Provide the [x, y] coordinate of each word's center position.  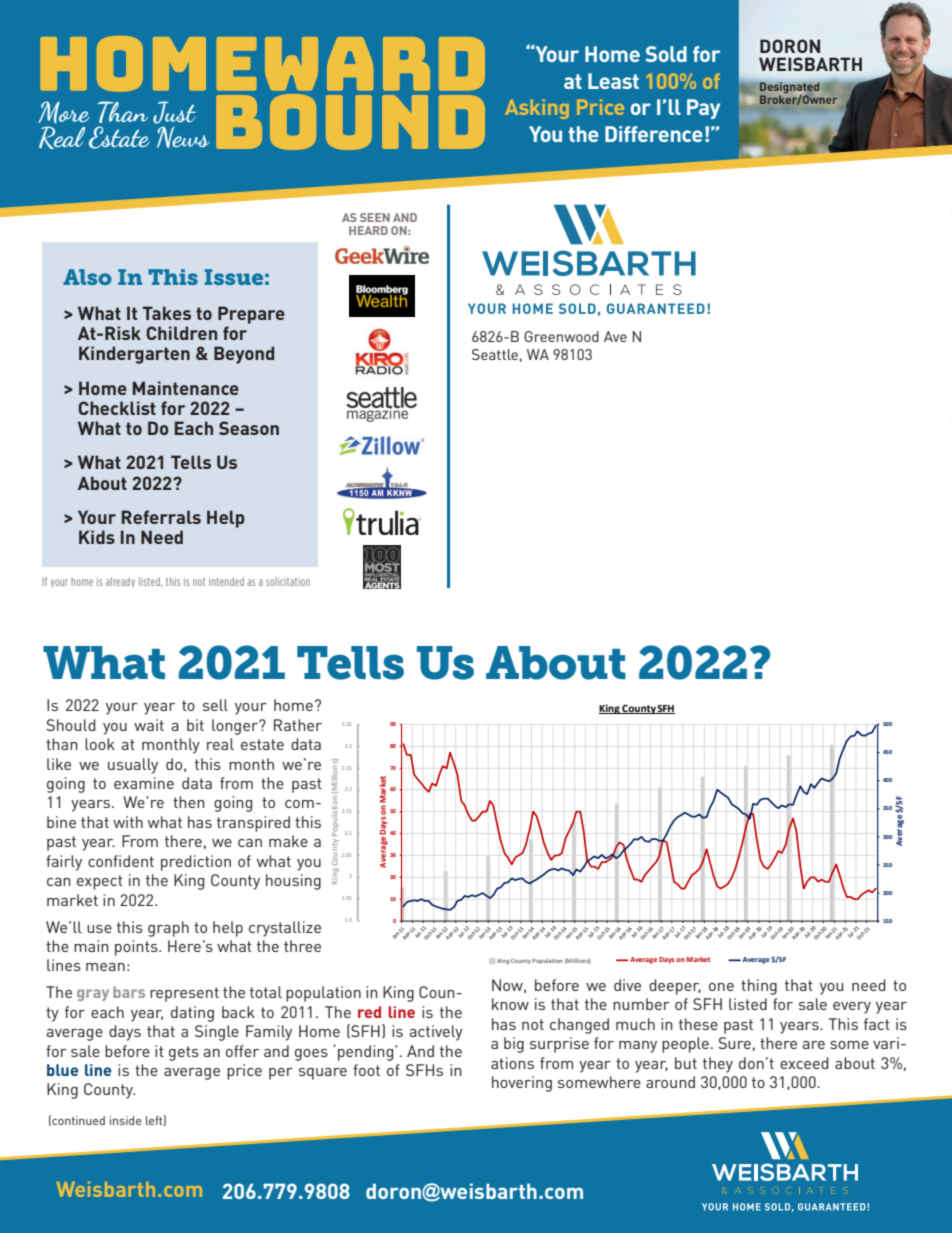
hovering [522, 1084]
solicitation [288, 581]
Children [181, 333]
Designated [789, 89]
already [120, 582]
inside [126, 1120]
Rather [298, 725]
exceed [804, 1063]
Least [613, 81]
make [288, 841]
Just [174, 112]
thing [759, 987]
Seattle [495, 354]
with [128, 822]
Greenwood [561, 336]
